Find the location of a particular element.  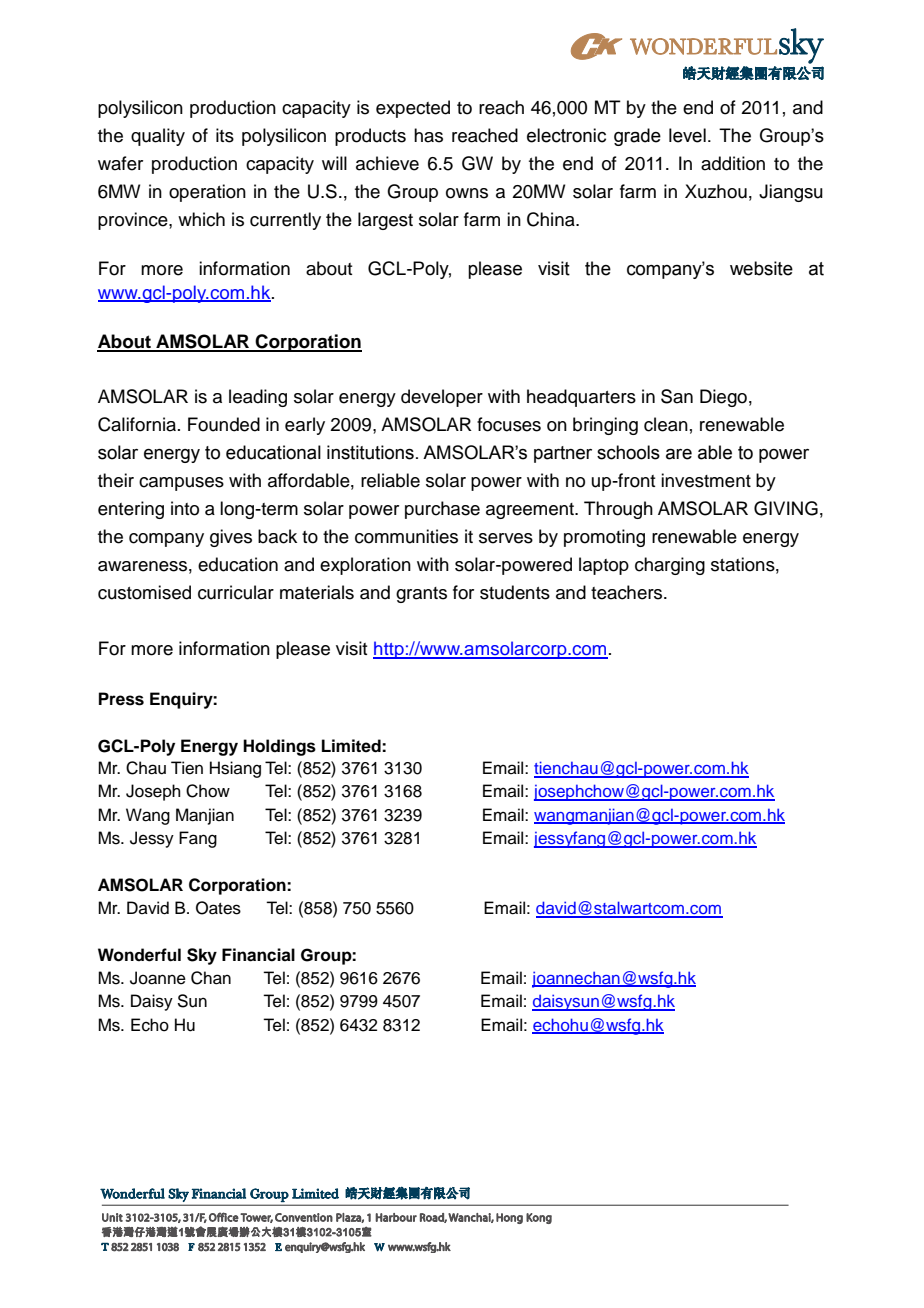

Holdings is located at coordinates (279, 747).
